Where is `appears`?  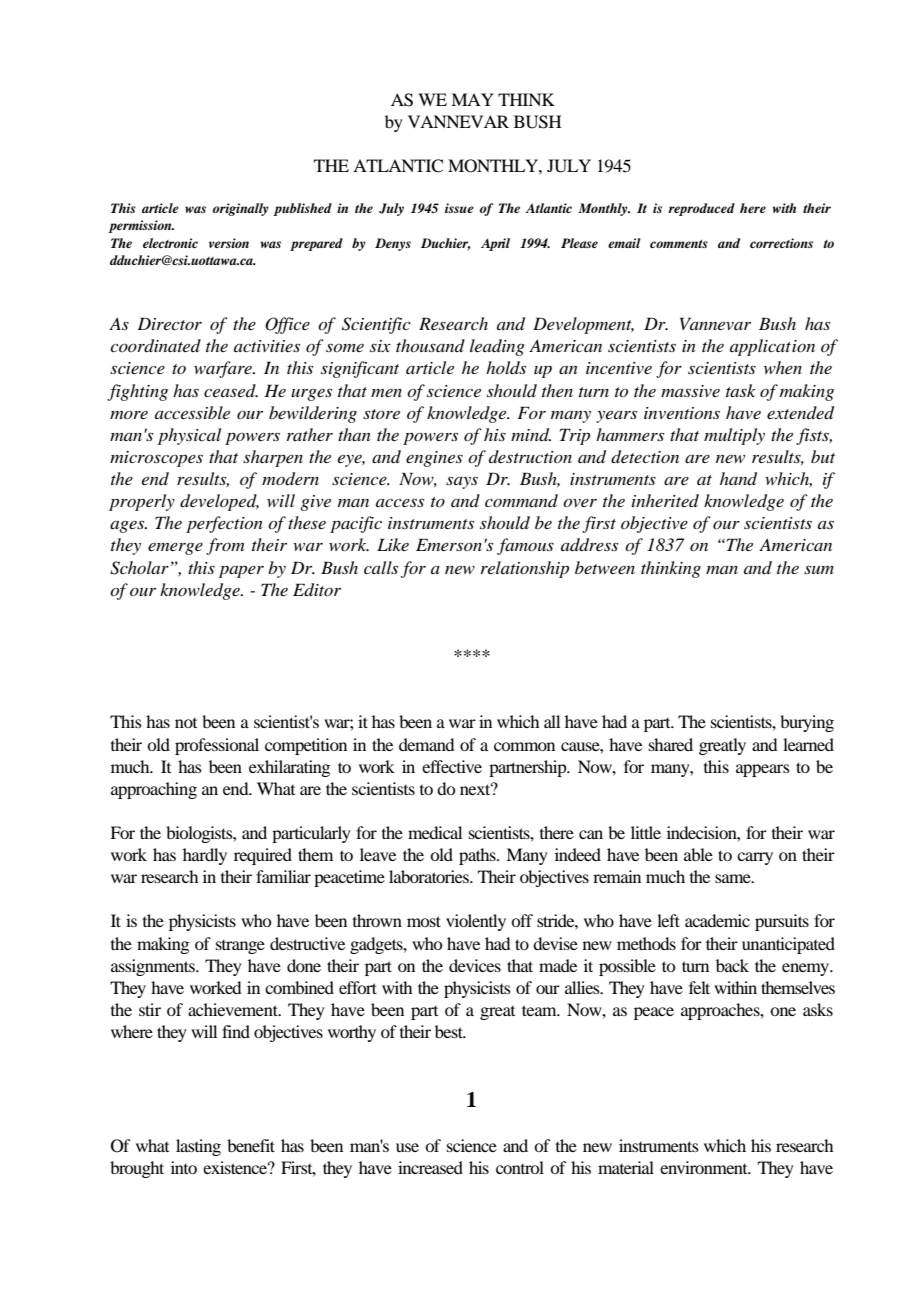 appears is located at coordinates (763, 770).
